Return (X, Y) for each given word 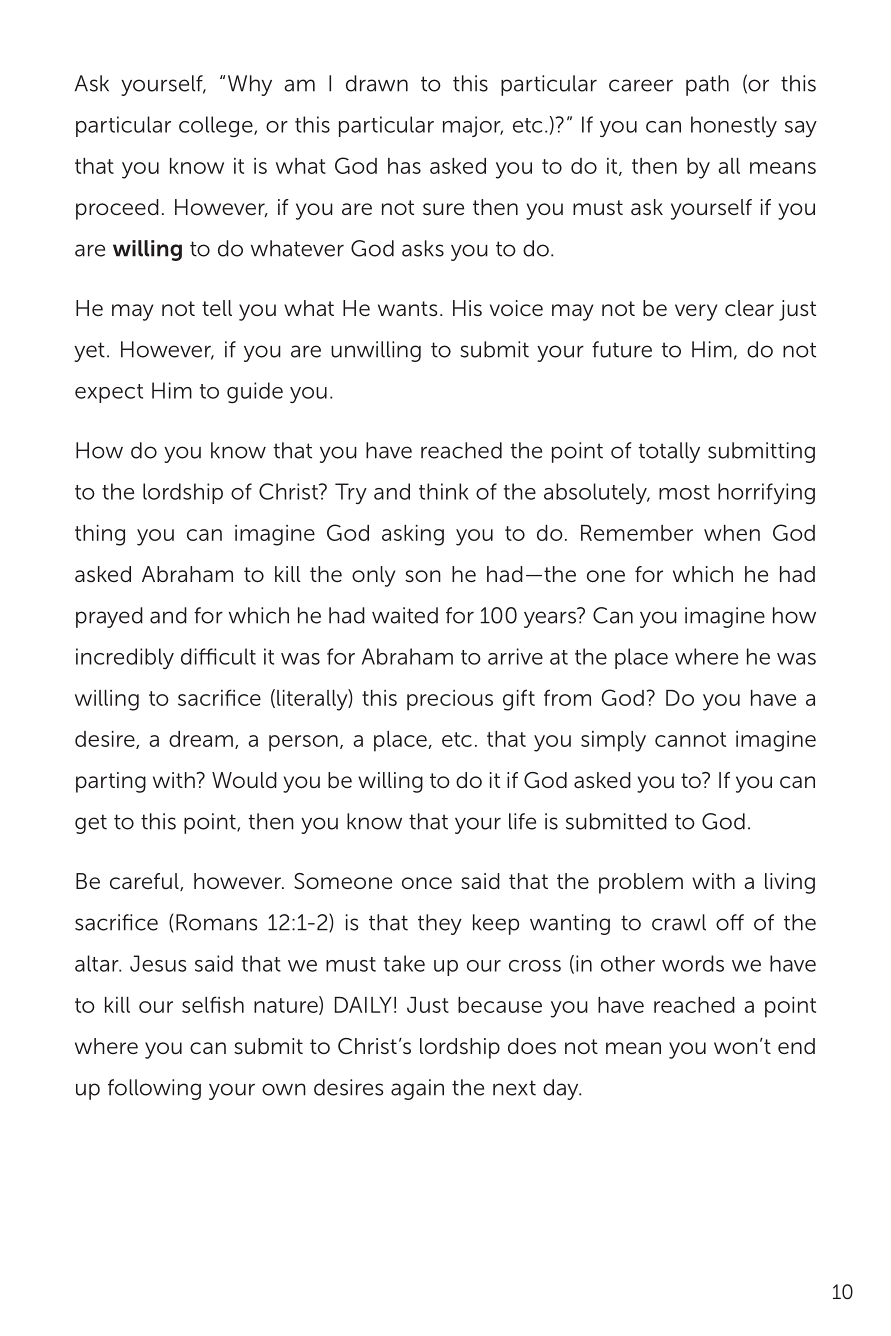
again (417, 1089)
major (473, 126)
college (217, 127)
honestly (734, 126)
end (796, 1046)
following (154, 1089)
